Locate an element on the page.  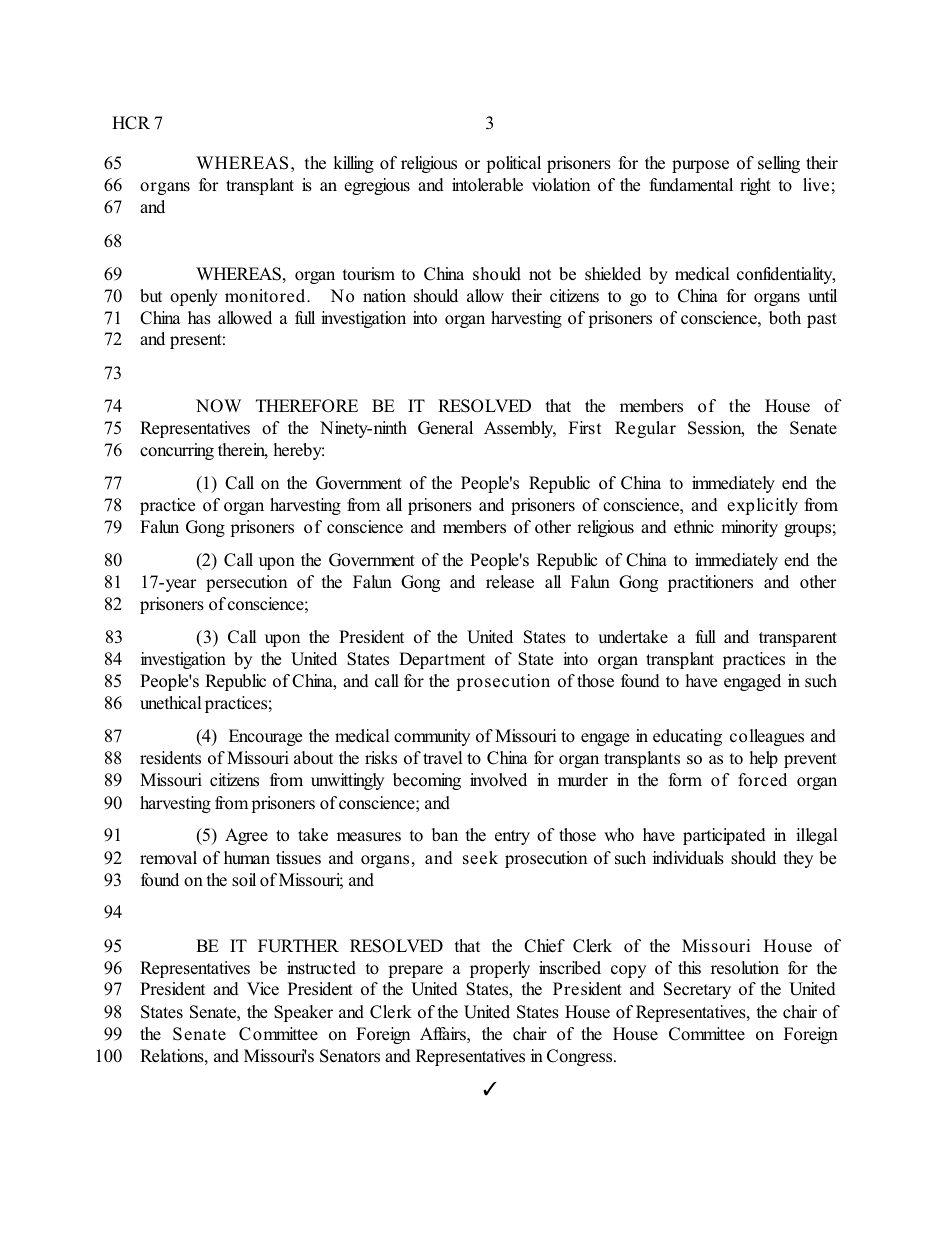
selling is located at coordinates (779, 164).
